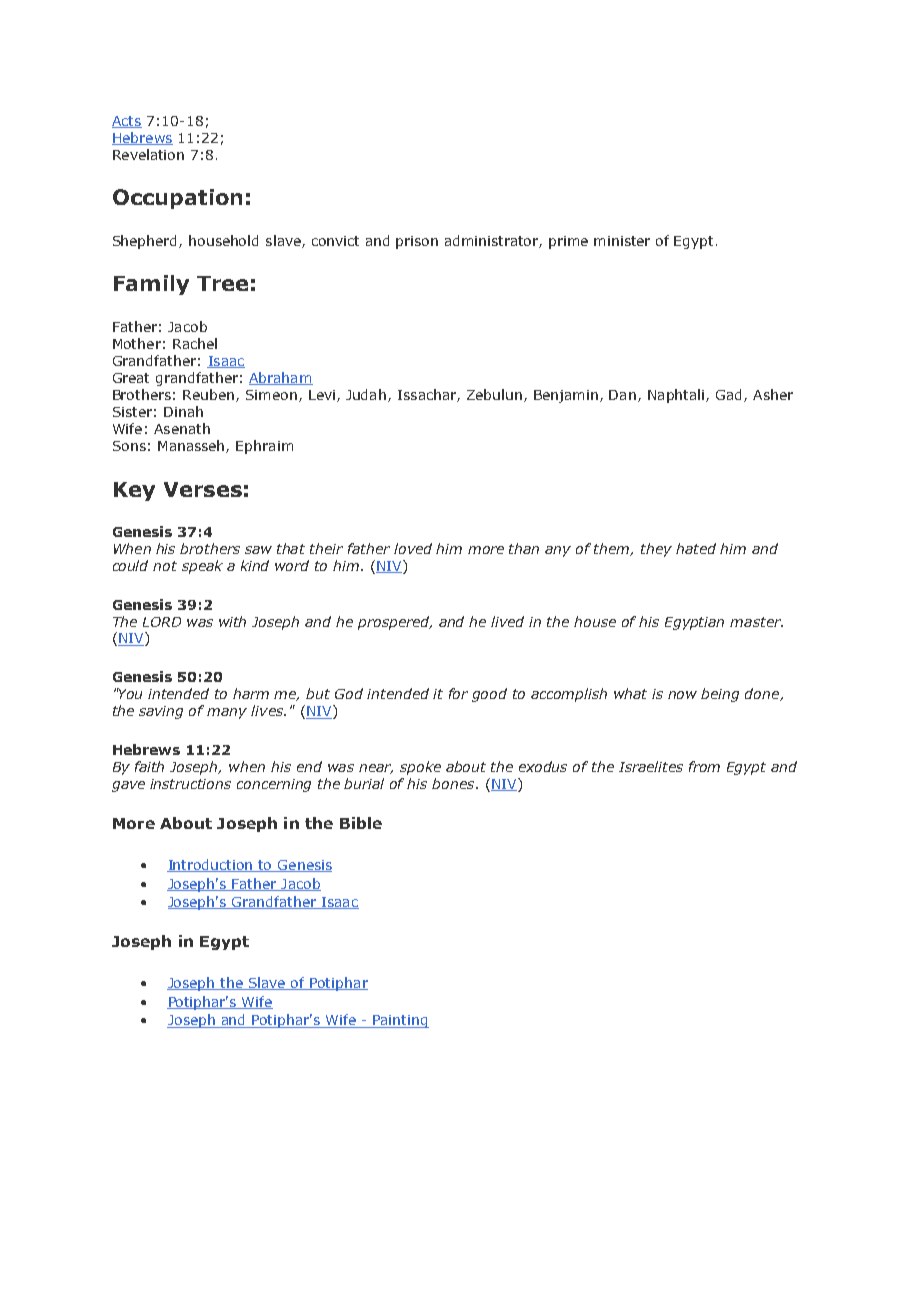 The height and width of the screenshot is (1308, 924). Describe the element at coordinates (677, 396) in the screenshot. I see `Naphtali` at that location.
